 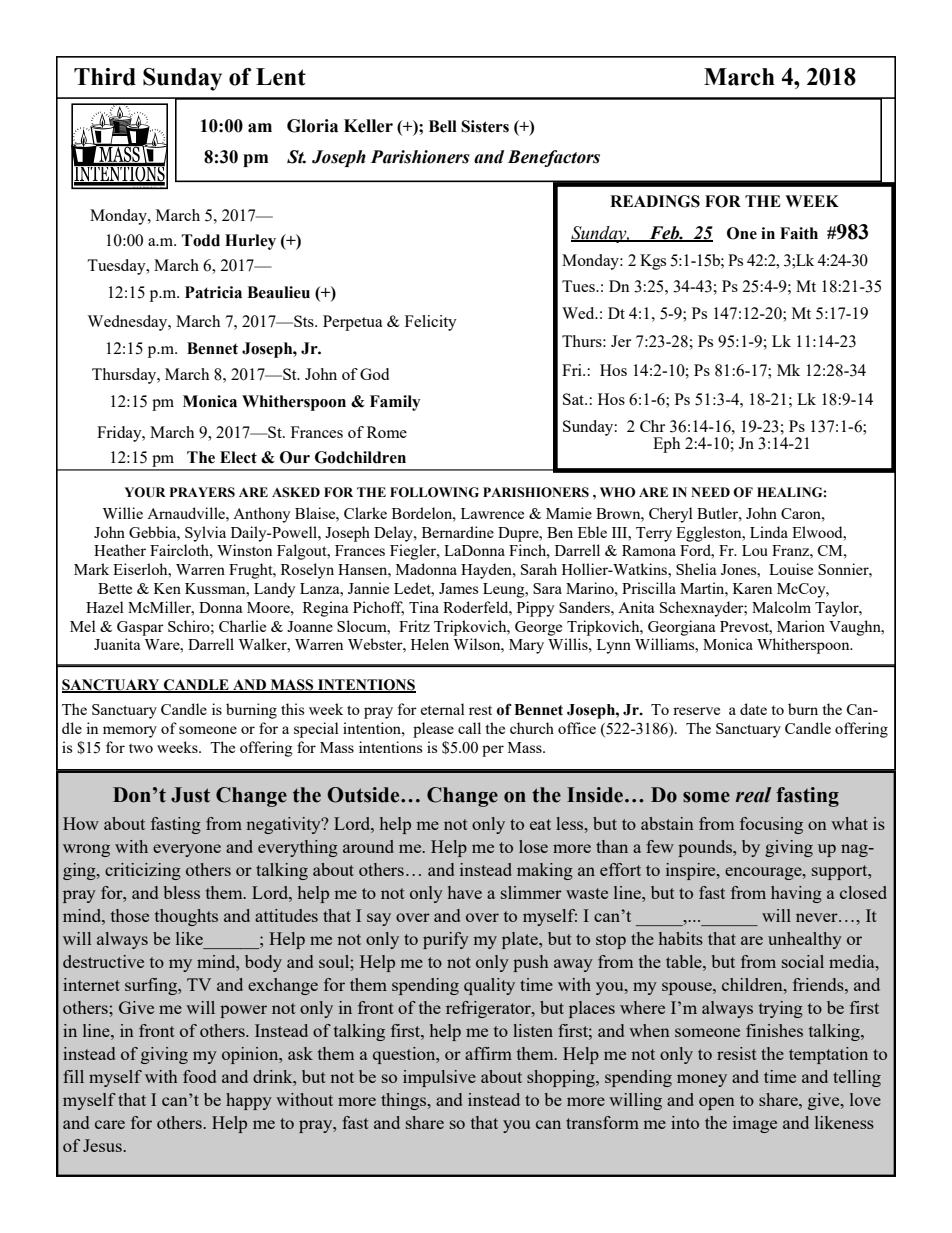 I want to click on Third, so click(x=105, y=77).
